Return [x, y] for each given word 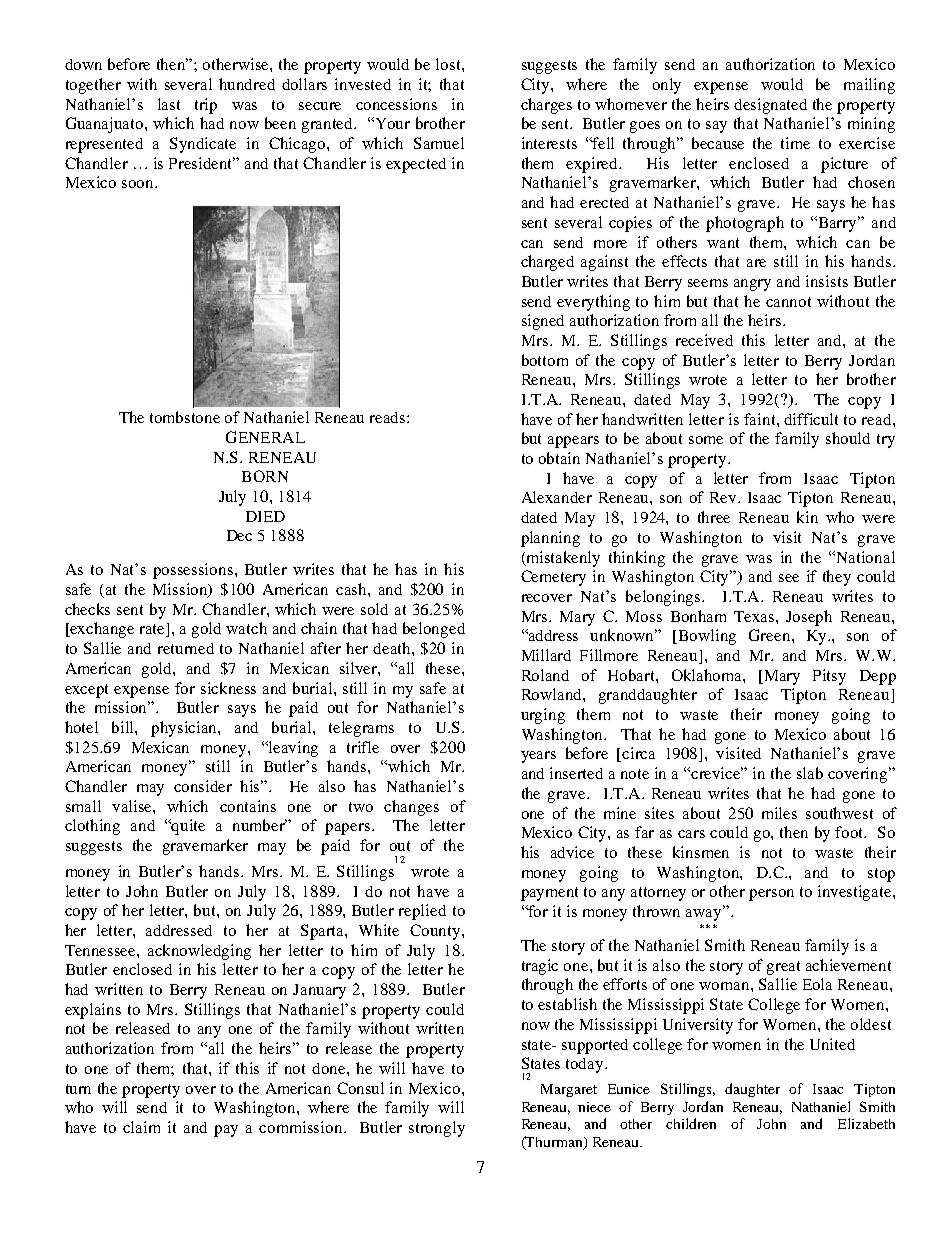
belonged [434, 630]
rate [154, 630]
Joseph [809, 618]
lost [449, 64]
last [169, 104]
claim [141, 1127]
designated [770, 106]
